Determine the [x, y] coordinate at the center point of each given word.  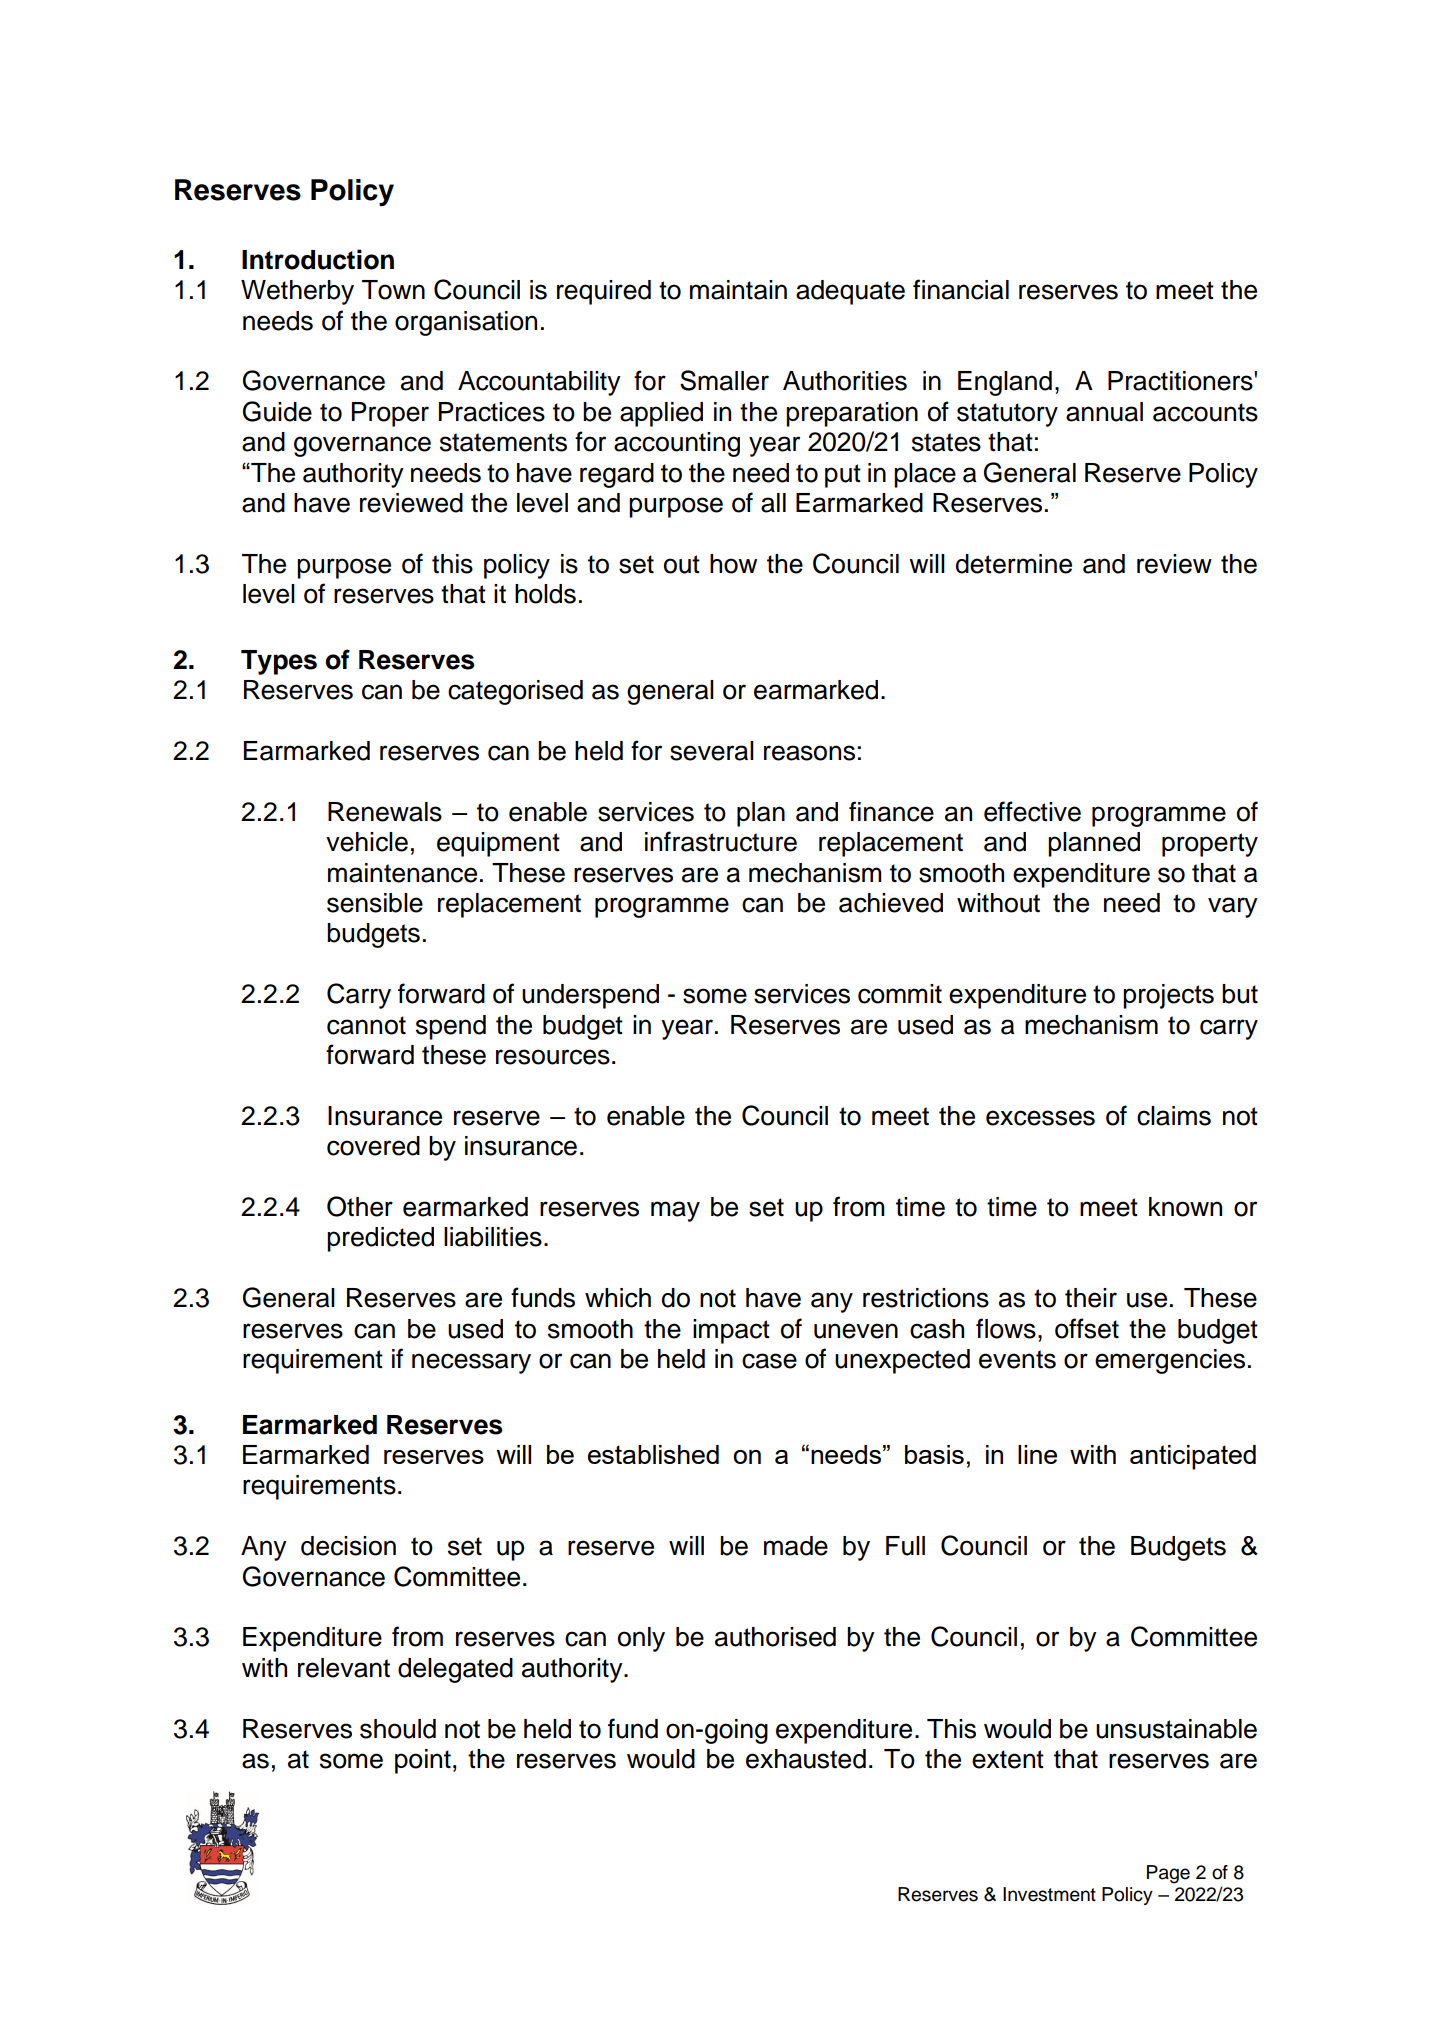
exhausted [806, 1759]
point [423, 1761]
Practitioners [1181, 381]
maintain [738, 290]
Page [1168, 1874]
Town [393, 290]
